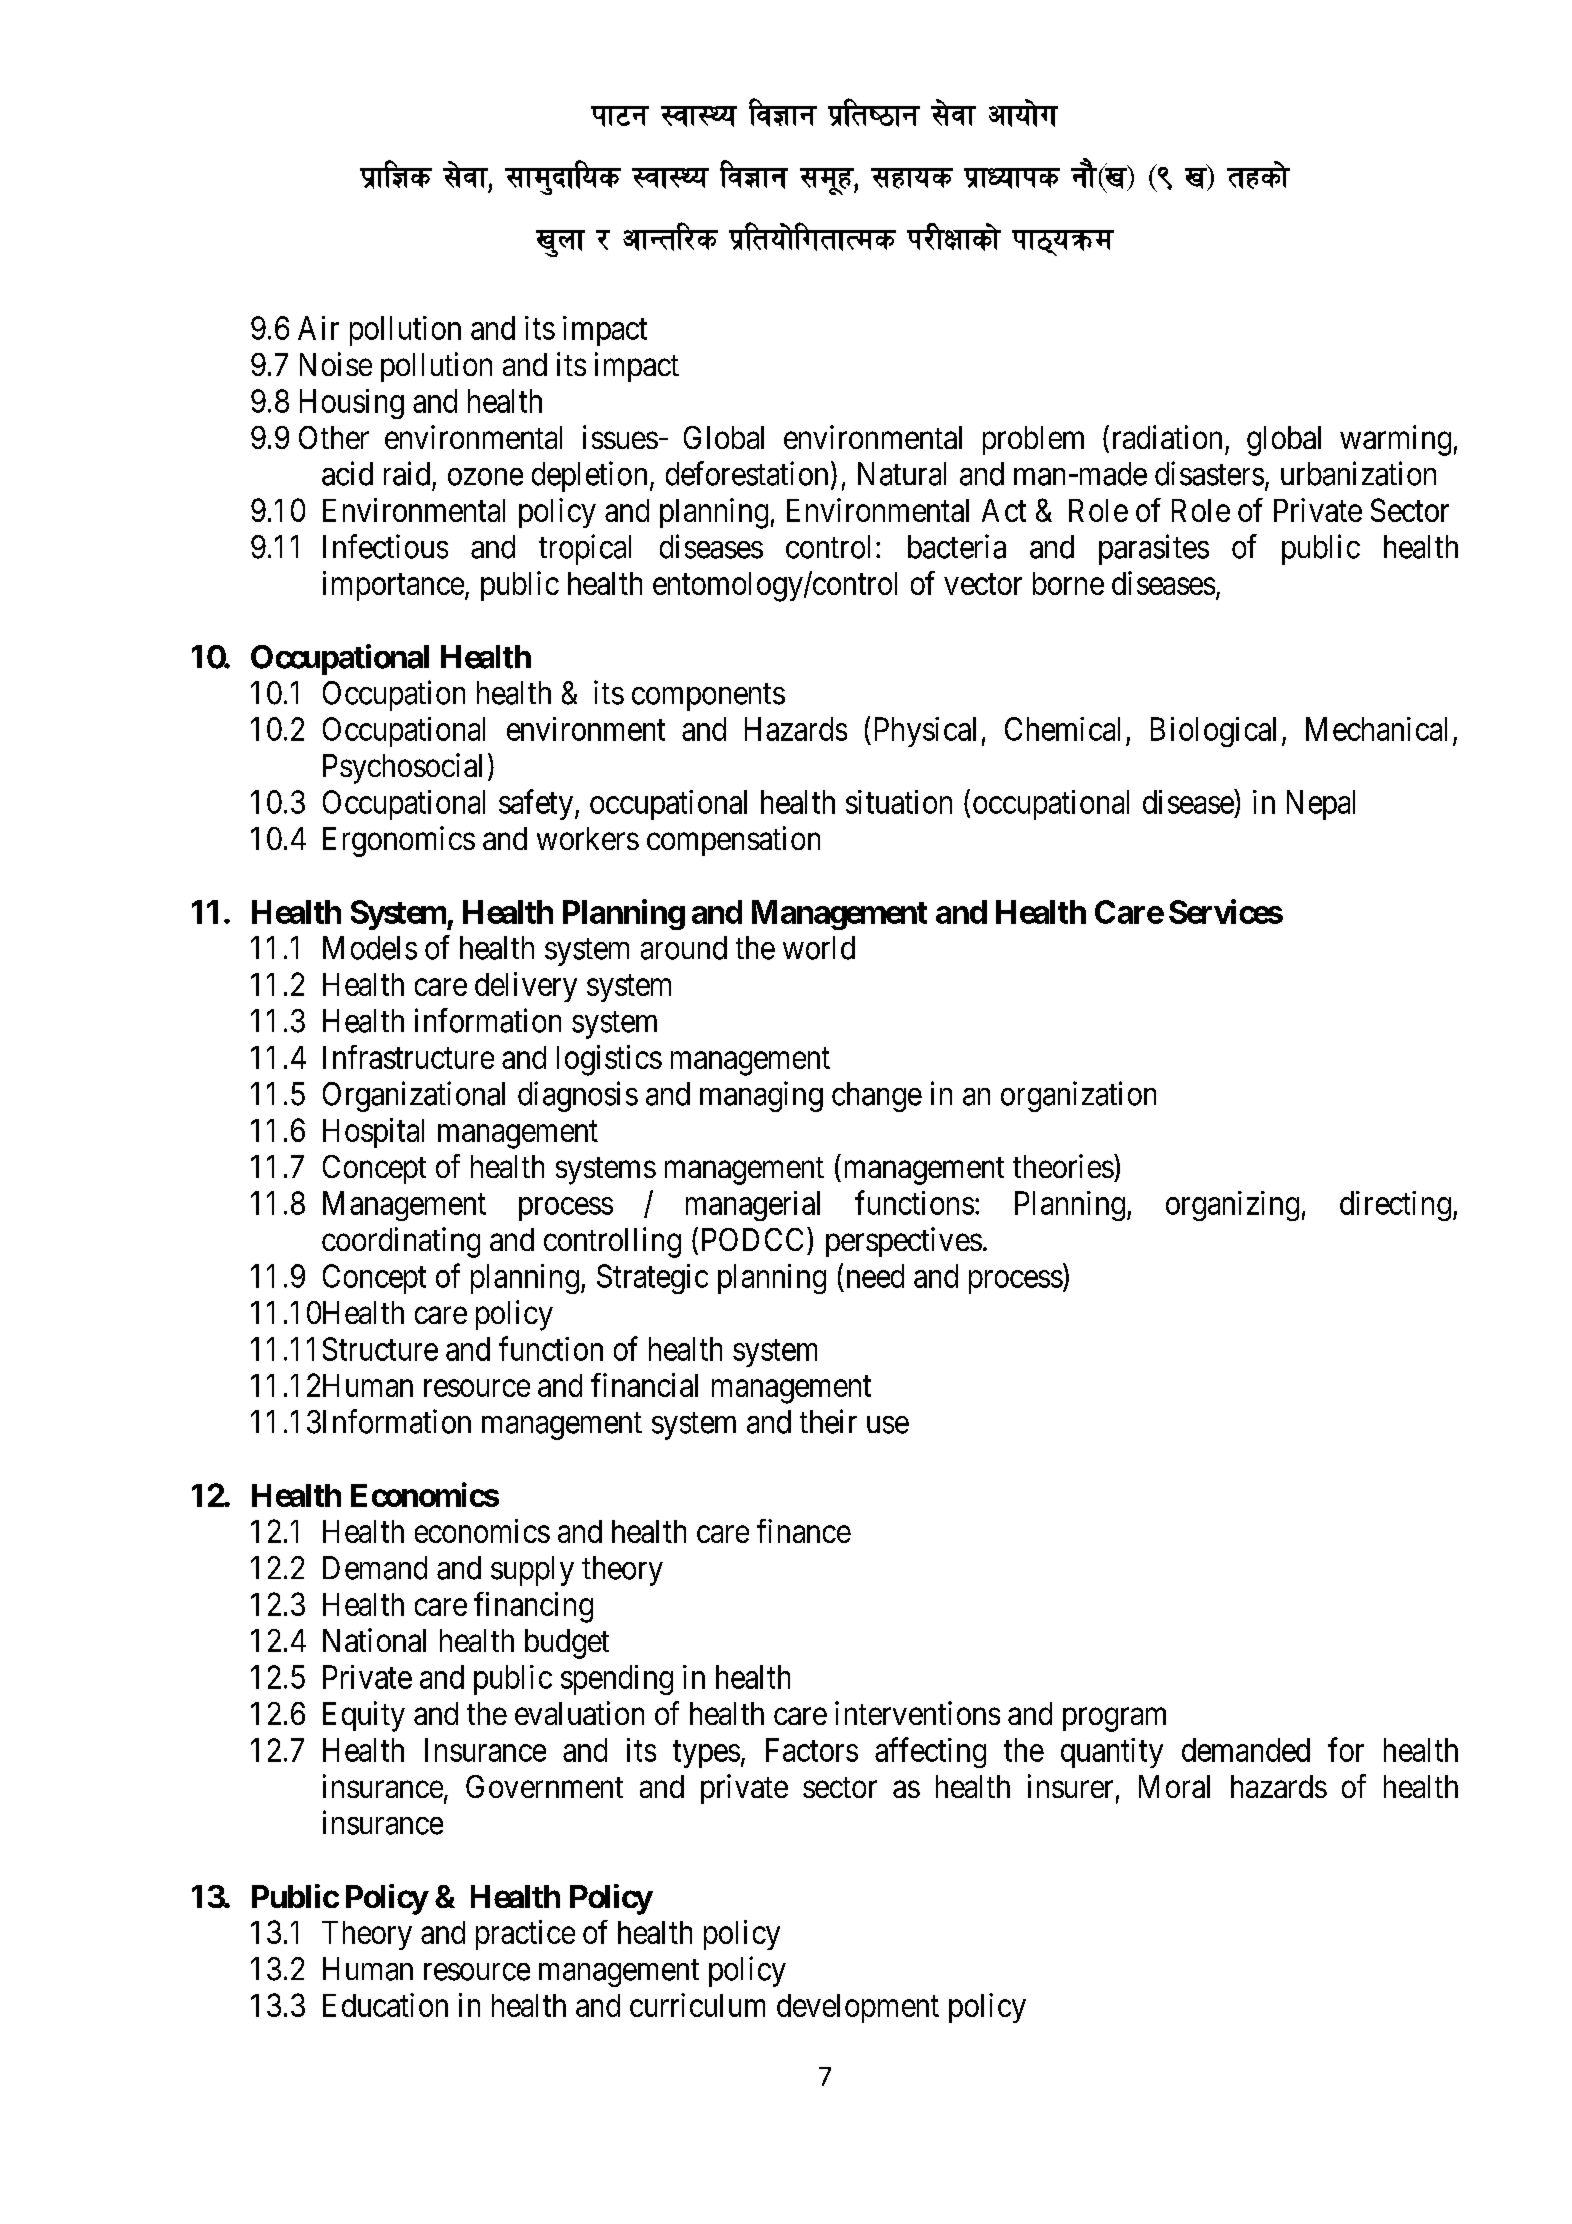 This screenshot has width=1572, height=2224. Describe the element at coordinates (1232, 1206) in the screenshot. I see `organizing` at that location.
